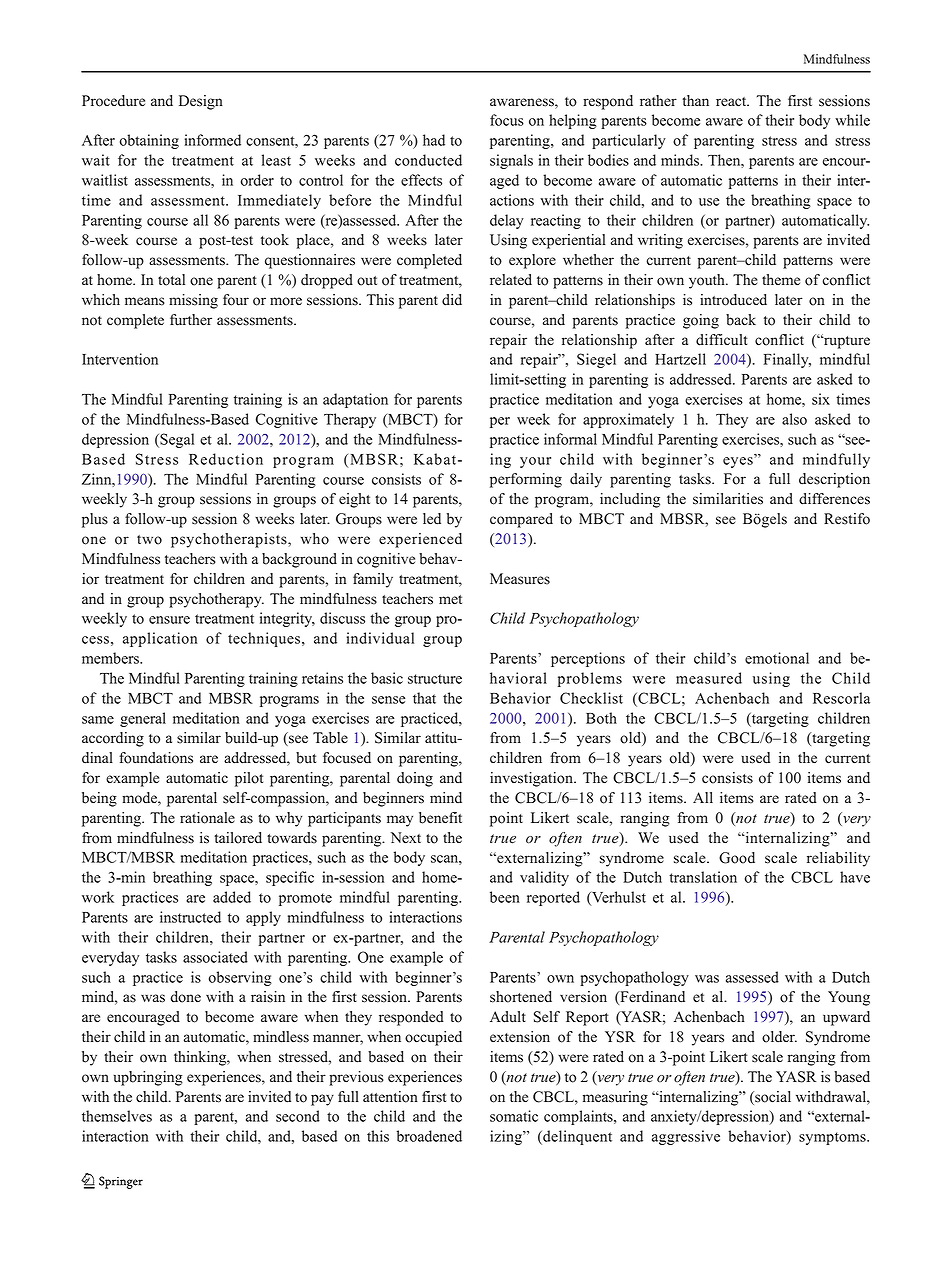 This document has width=952, height=1265. Describe the element at coordinates (777, 658) in the document. I see `emotional` at that location.
